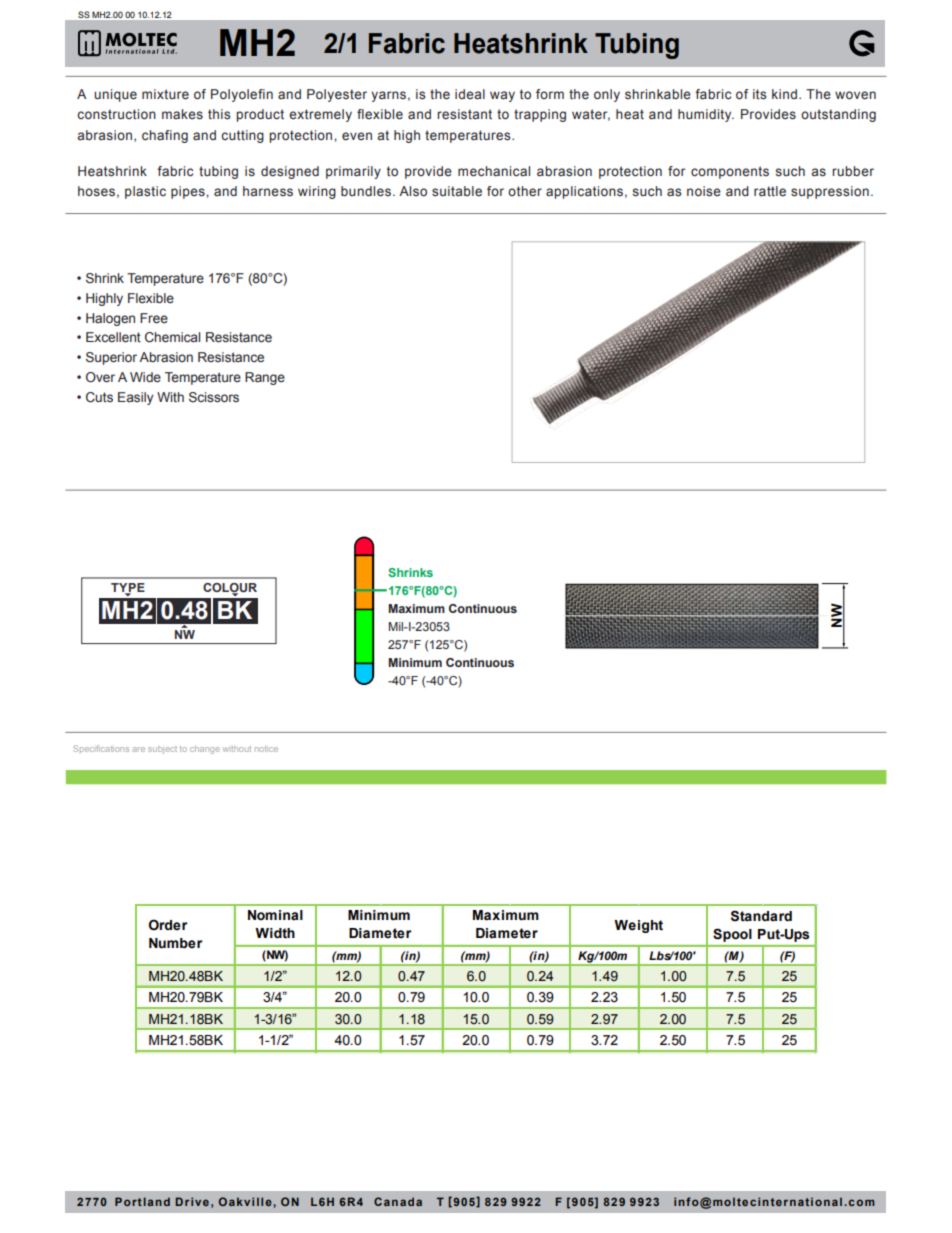 The width and height of the document is (952, 1233). I want to click on change, so click(205, 750).
